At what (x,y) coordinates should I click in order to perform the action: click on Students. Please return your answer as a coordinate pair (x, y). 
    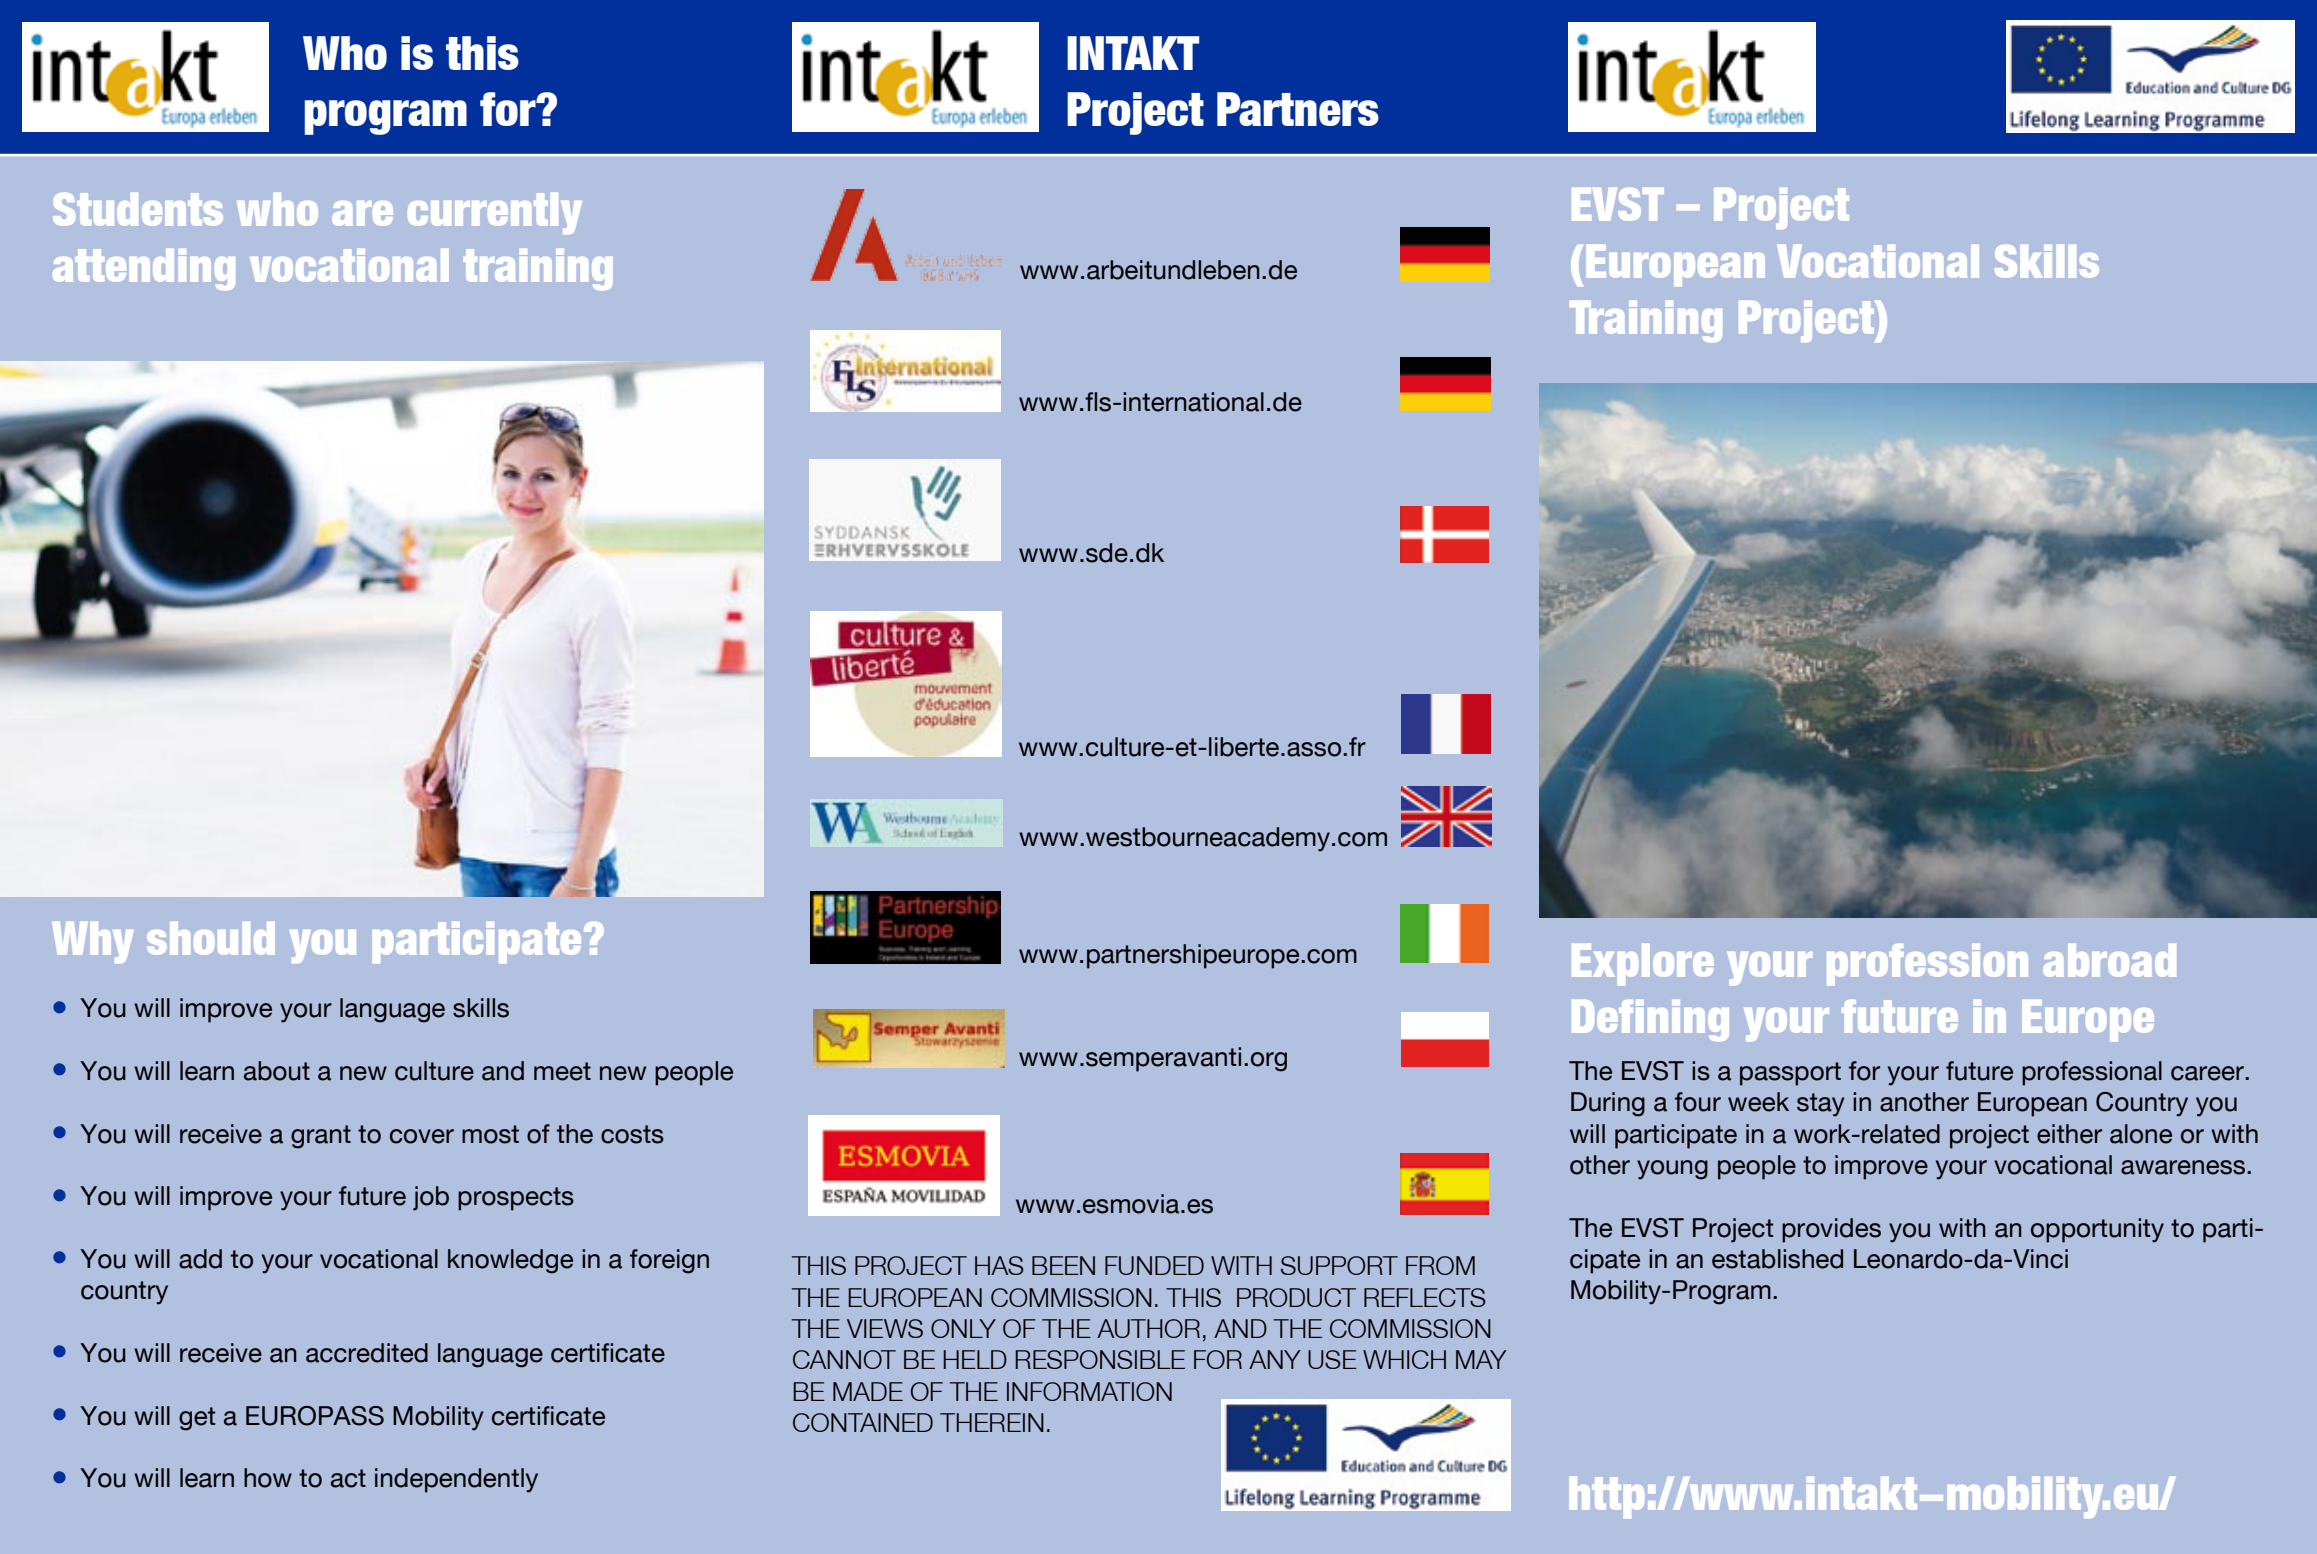
    Looking at the image, I should click on (138, 209).
